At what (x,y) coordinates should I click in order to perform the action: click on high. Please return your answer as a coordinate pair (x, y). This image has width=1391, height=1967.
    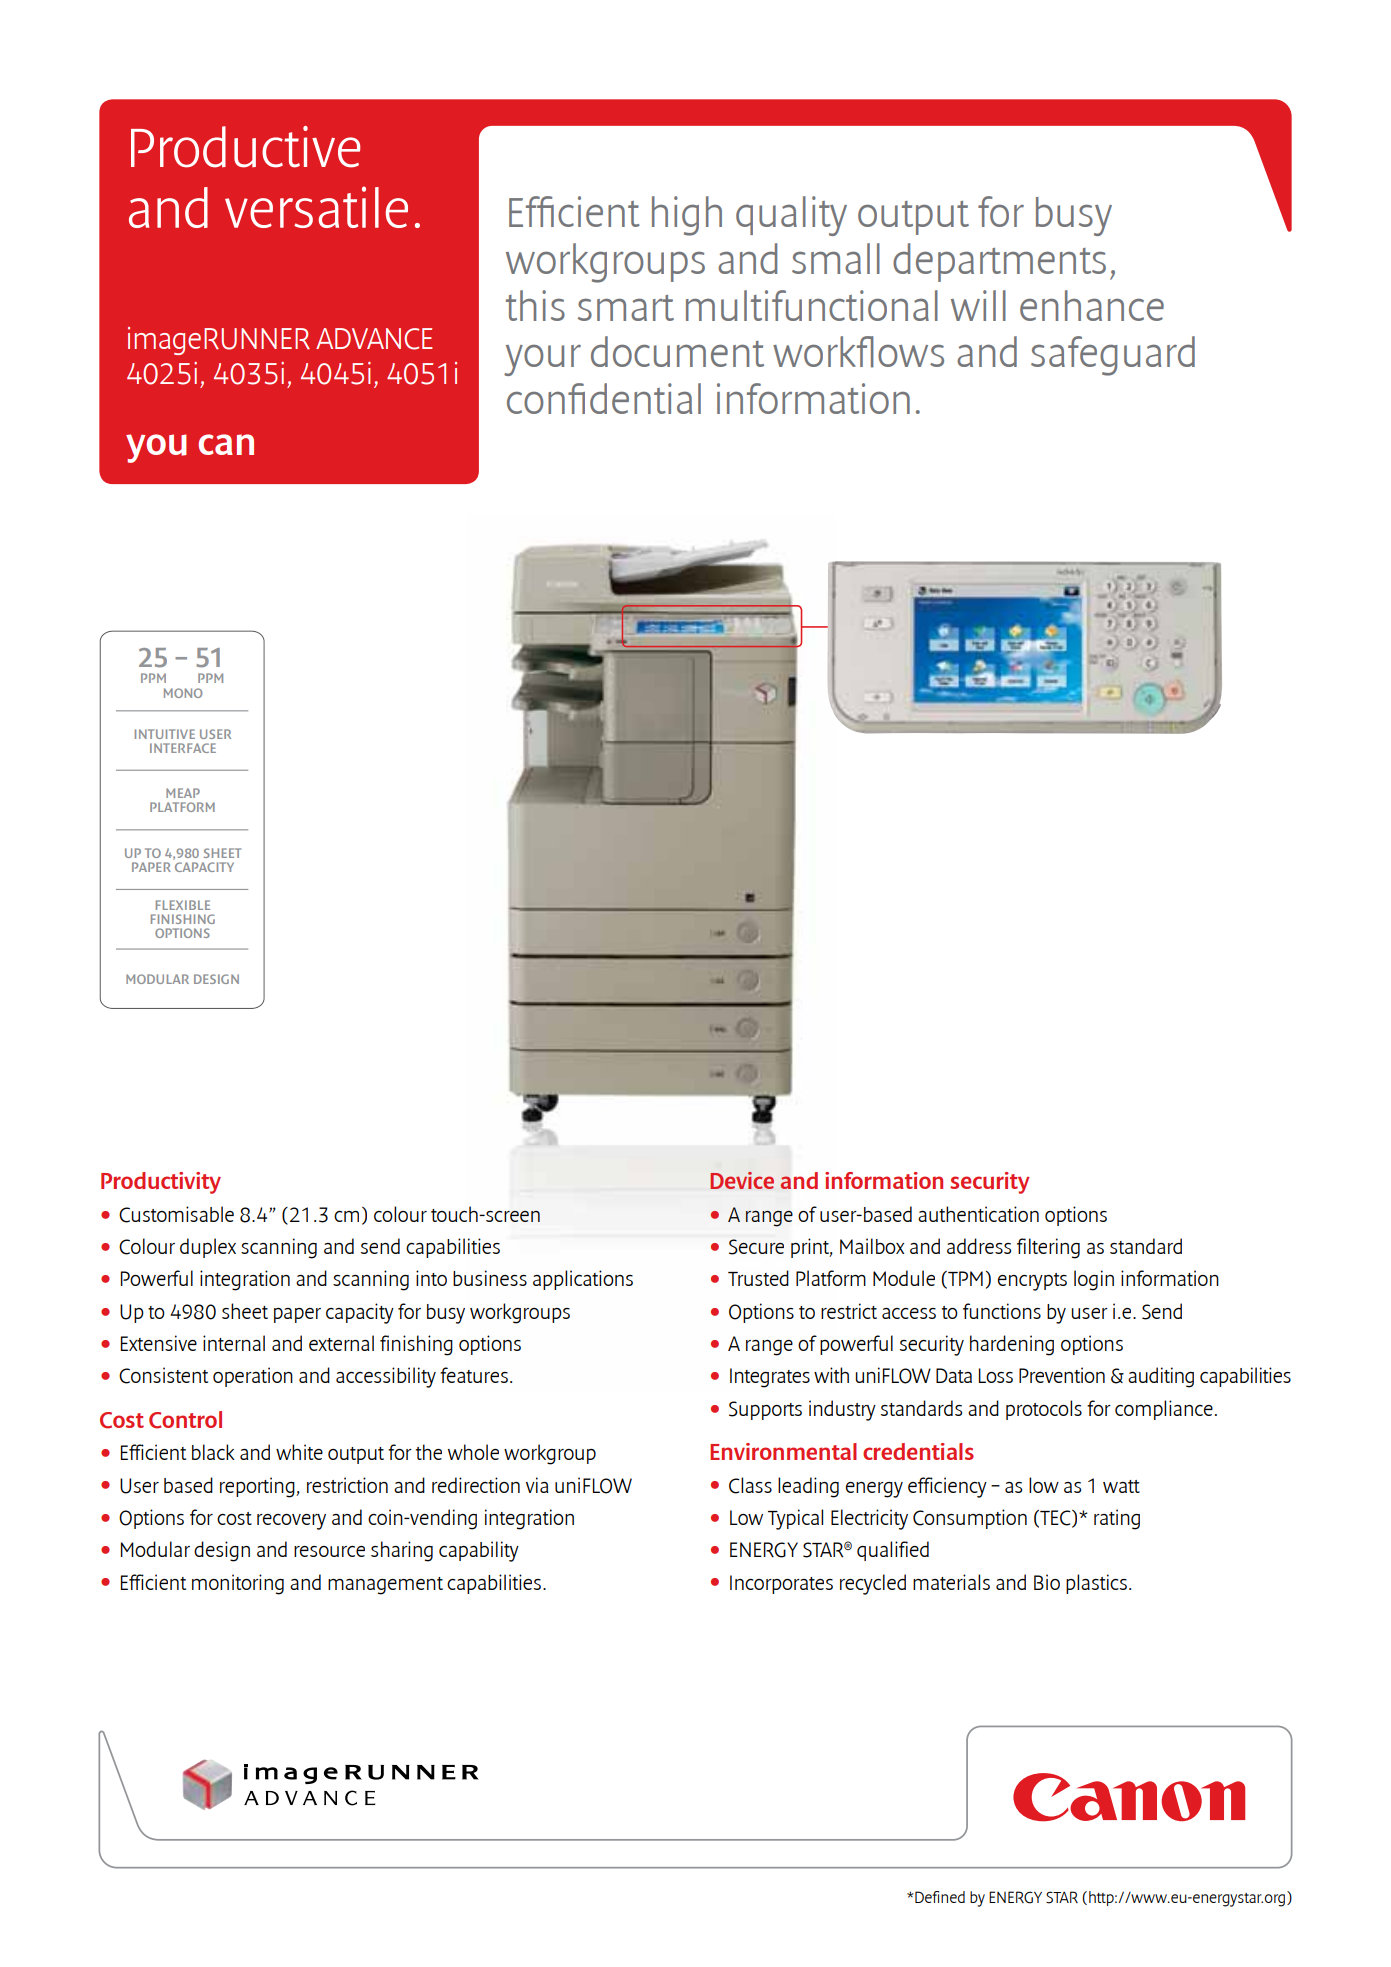
    Looking at the image, I should click on (687, 216).
